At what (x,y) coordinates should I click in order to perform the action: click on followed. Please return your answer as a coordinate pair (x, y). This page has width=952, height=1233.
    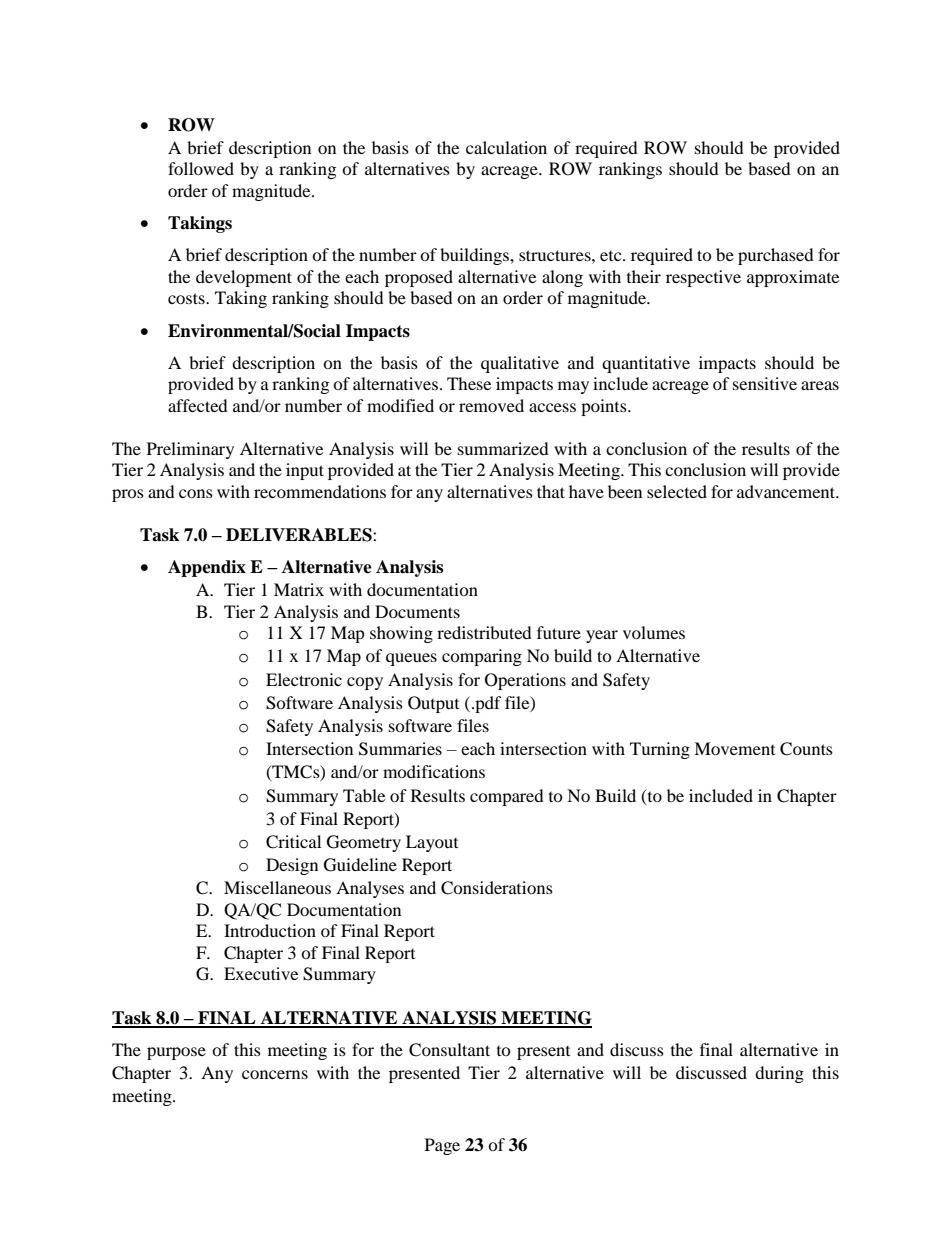
    Looking at the image, I should click on (201, 168).
